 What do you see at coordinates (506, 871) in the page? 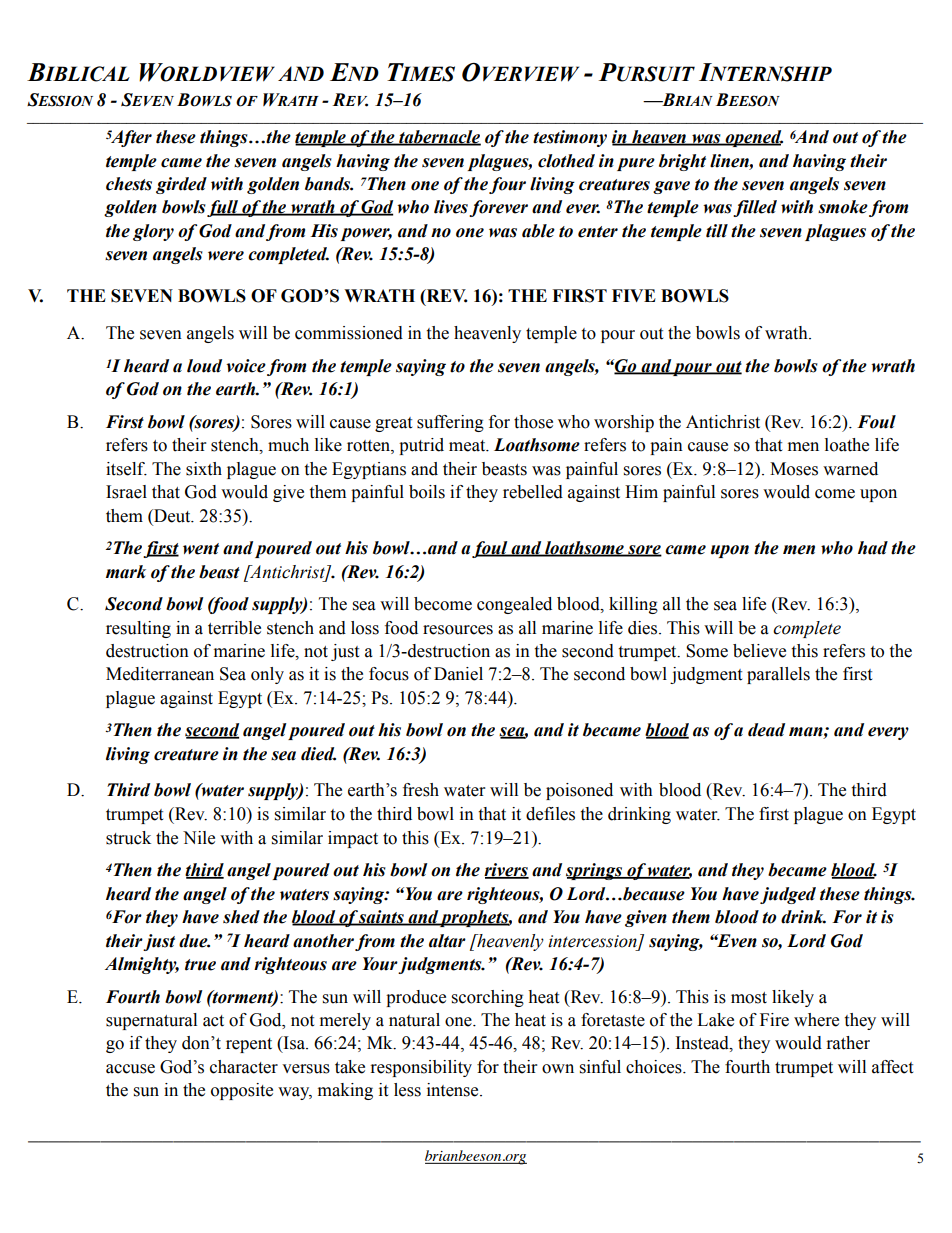
I see `rivers` at bounding box center [506, 871].
